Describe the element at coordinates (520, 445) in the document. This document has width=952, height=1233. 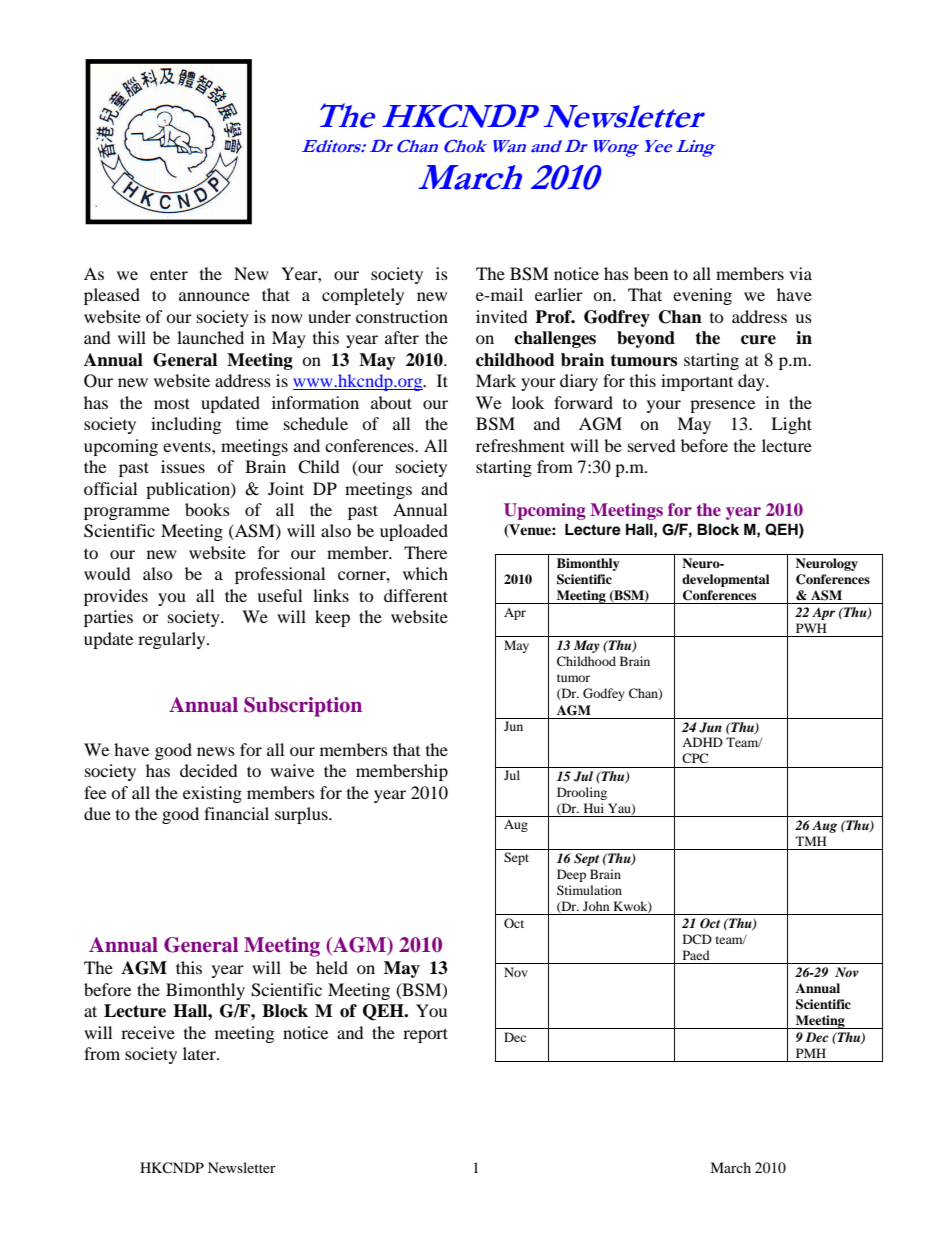
I see `refreshment` at that location.
